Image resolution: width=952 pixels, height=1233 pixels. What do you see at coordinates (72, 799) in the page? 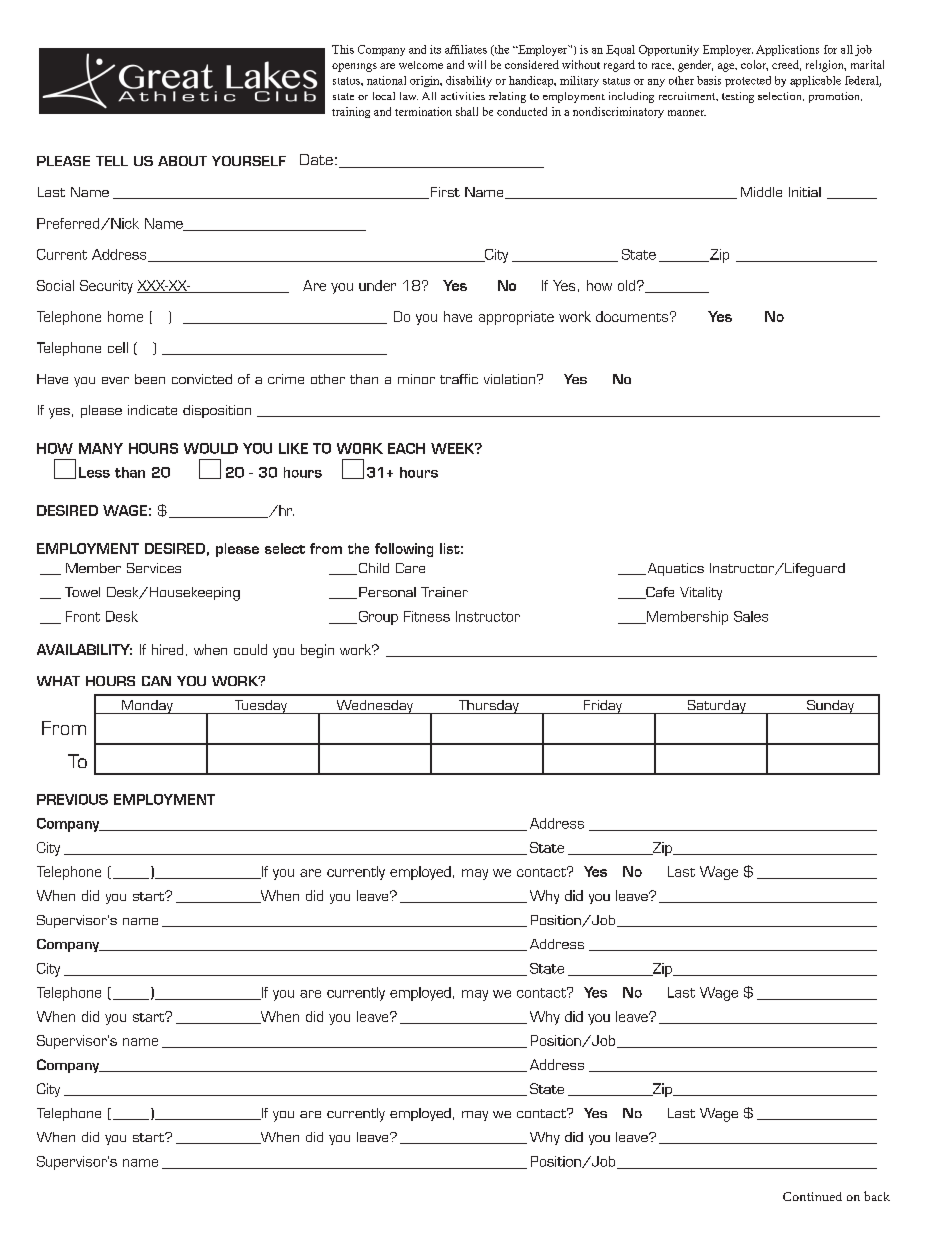
I see `PREVIOUS` at bounding box center [72, 799].
